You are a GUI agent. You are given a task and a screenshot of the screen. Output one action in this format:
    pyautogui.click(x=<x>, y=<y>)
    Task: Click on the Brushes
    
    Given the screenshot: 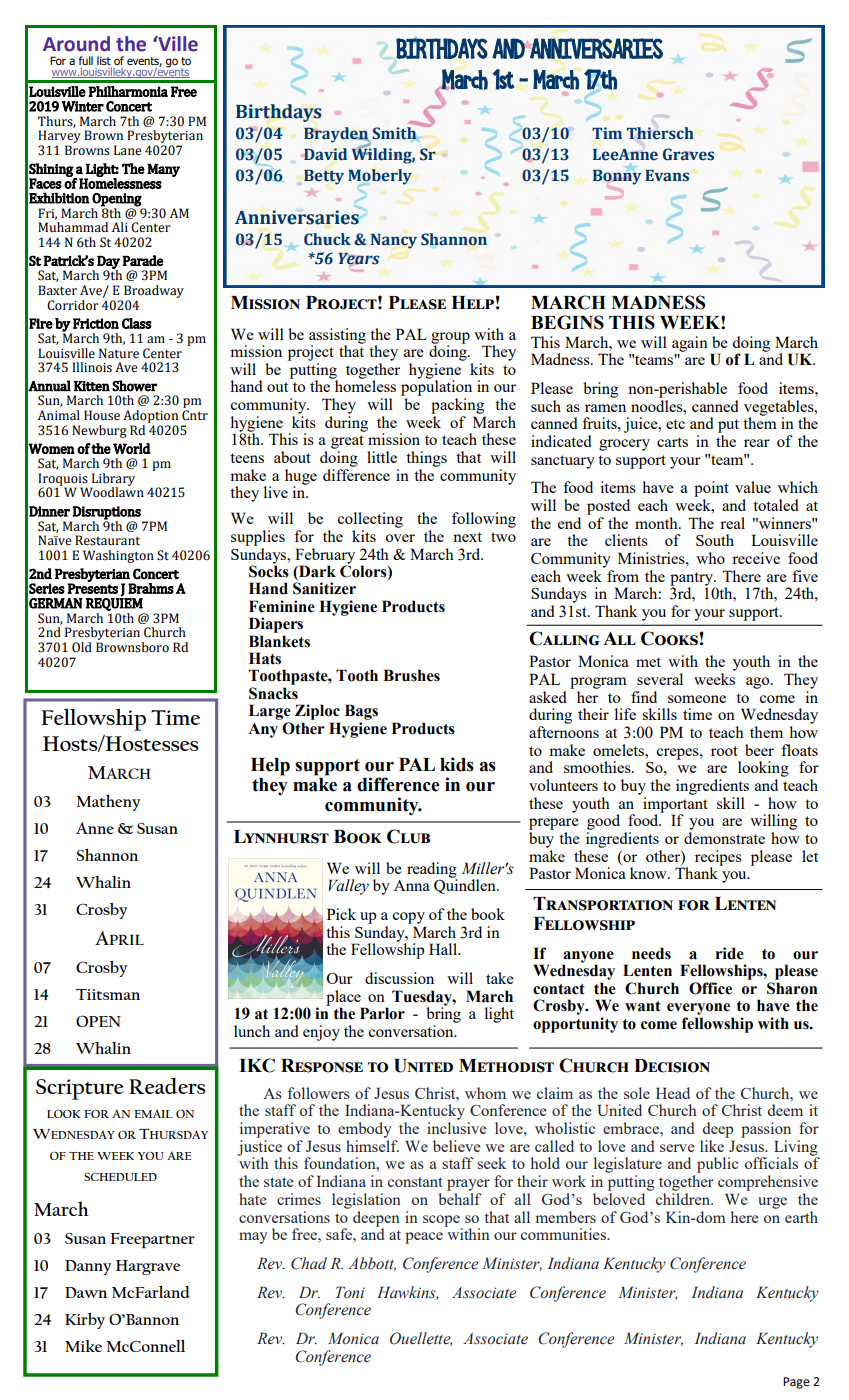 What is the action you would take?
    pyautogui.click(x=411, y=675)
